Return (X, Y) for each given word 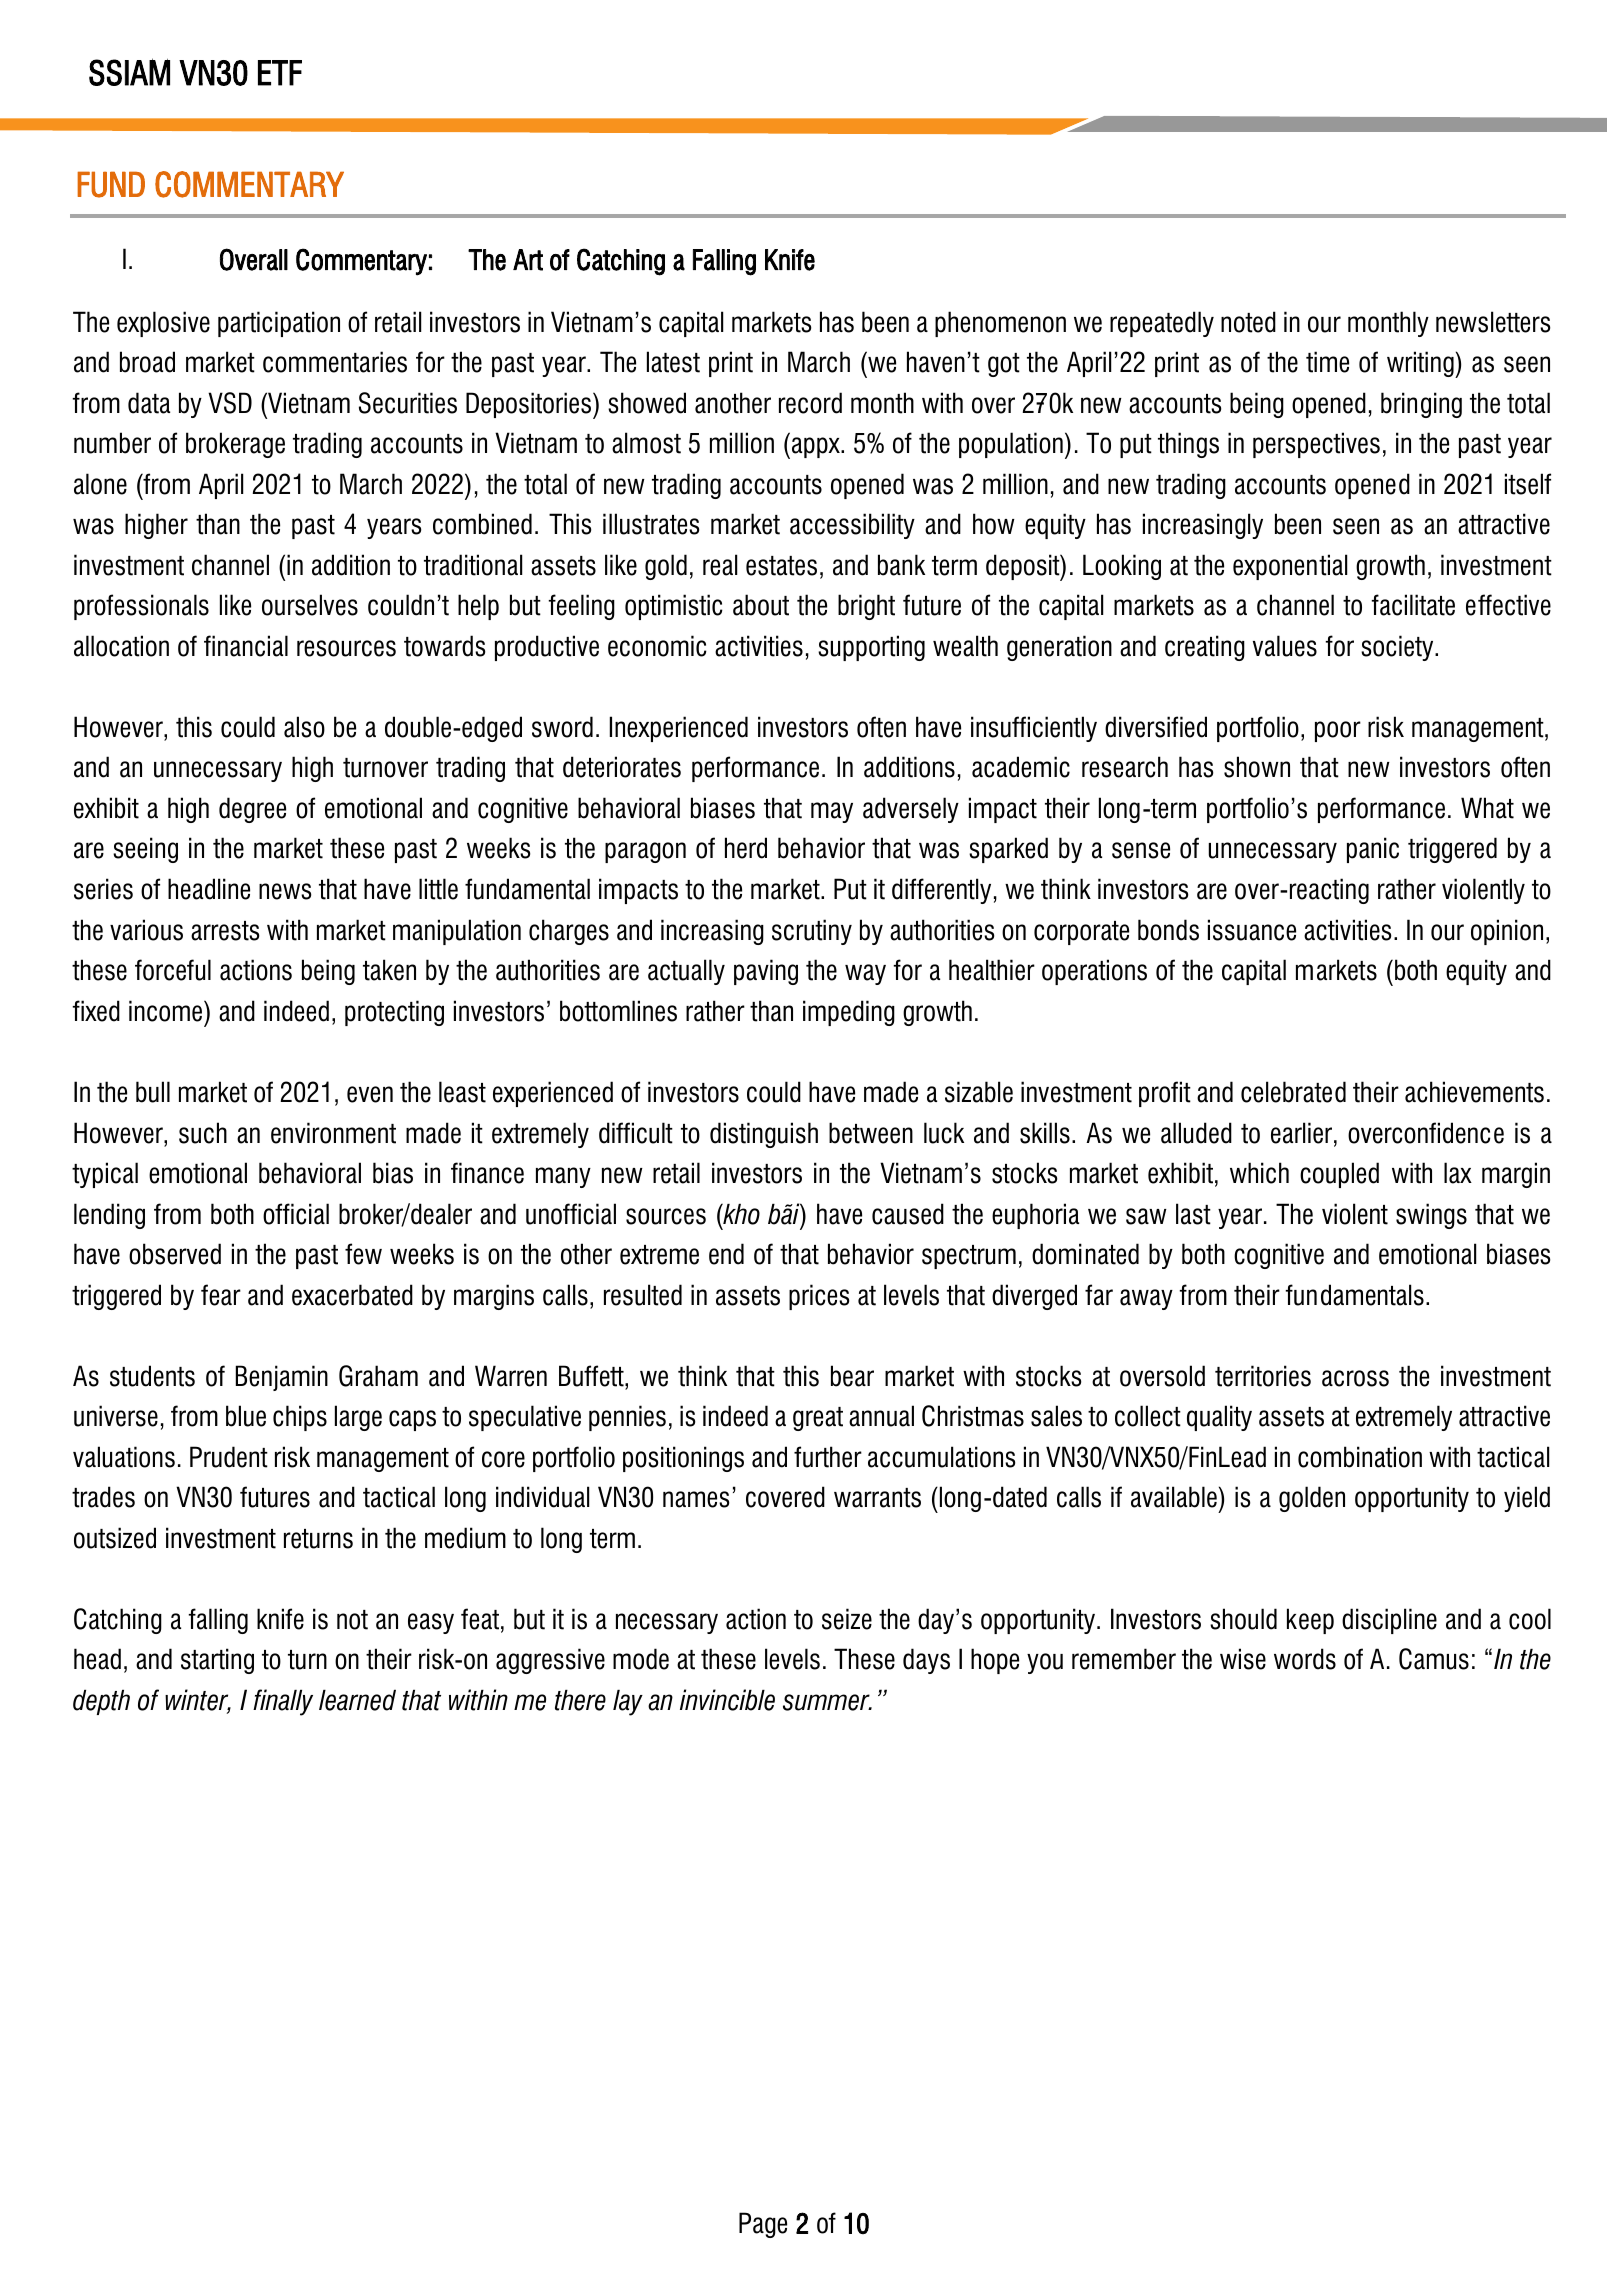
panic (1373, 850)
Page (763, 2225)
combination (1360, 1457)
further (828, 1457)
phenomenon (1000, 324)
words (1305, 1659)
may (832, 812)
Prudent (229, 1457)
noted (1248, 322)
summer (827, 1702)
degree (252, 810)
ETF (280, 73)
